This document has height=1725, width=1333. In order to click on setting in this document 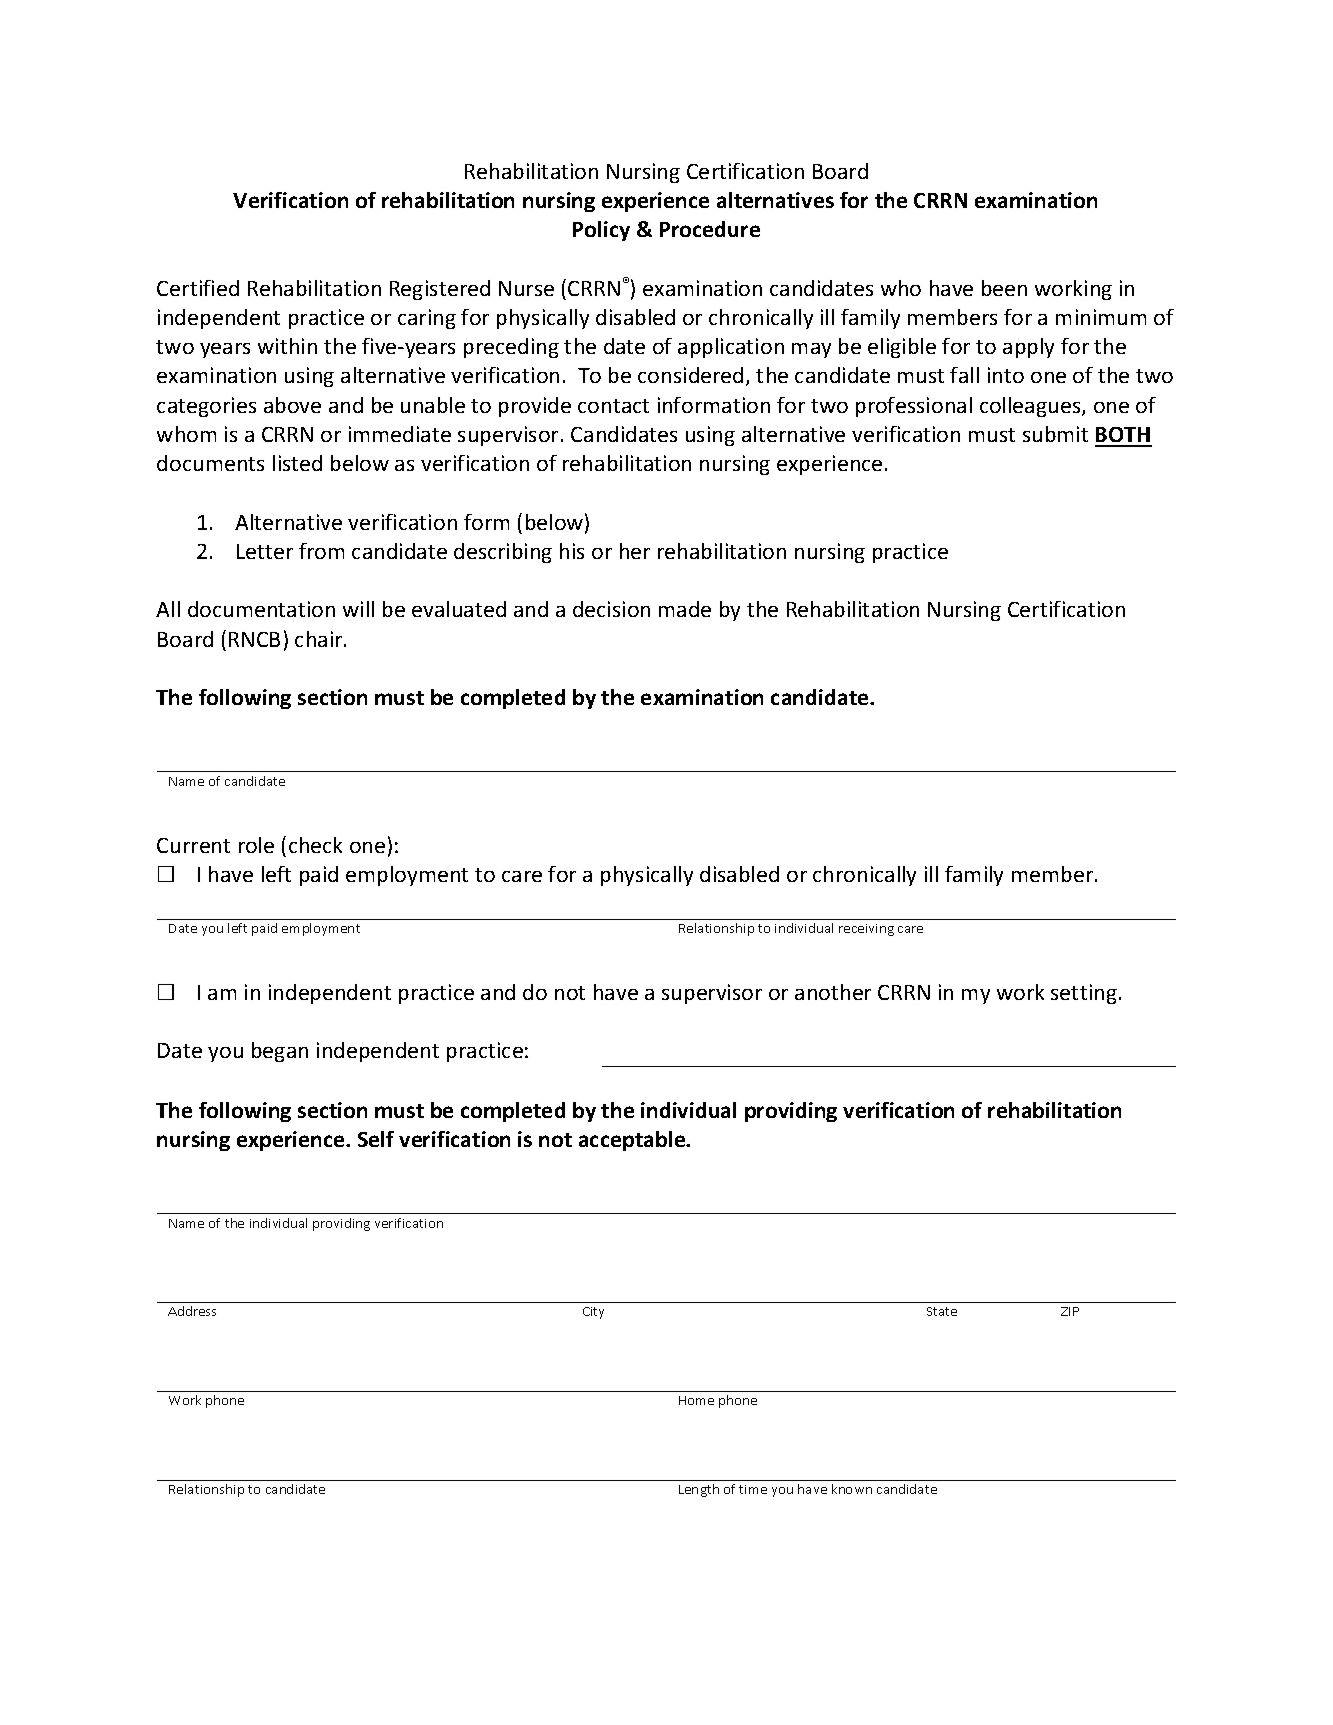, I will do `click(1084, 994)`.
